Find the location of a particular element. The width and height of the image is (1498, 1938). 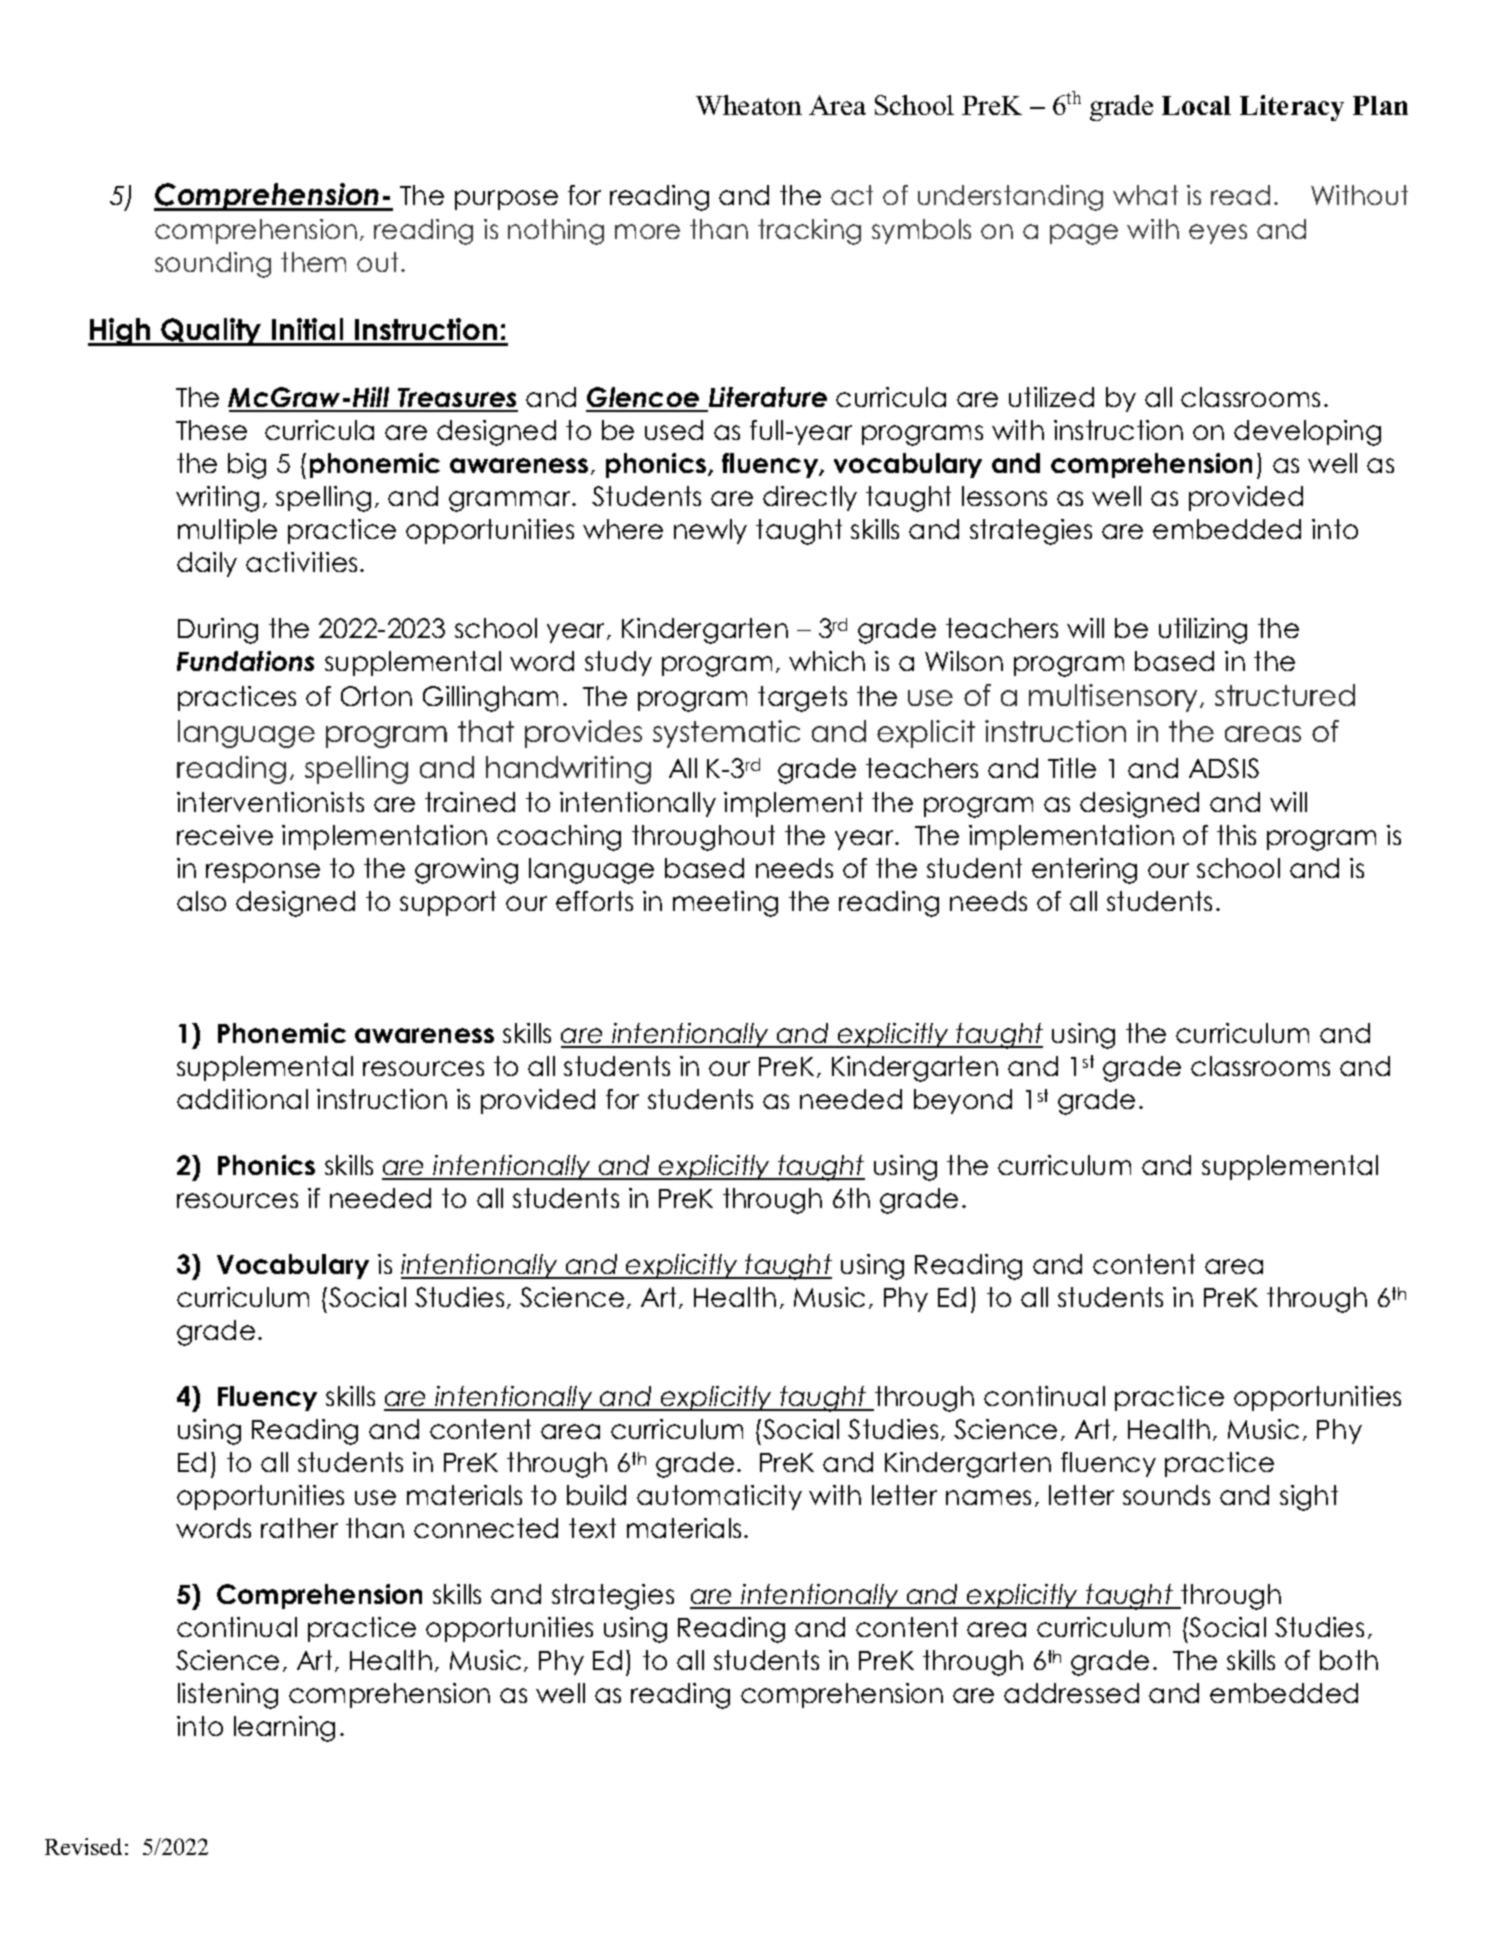

automaticity is located at coordinates (719, 1497).
